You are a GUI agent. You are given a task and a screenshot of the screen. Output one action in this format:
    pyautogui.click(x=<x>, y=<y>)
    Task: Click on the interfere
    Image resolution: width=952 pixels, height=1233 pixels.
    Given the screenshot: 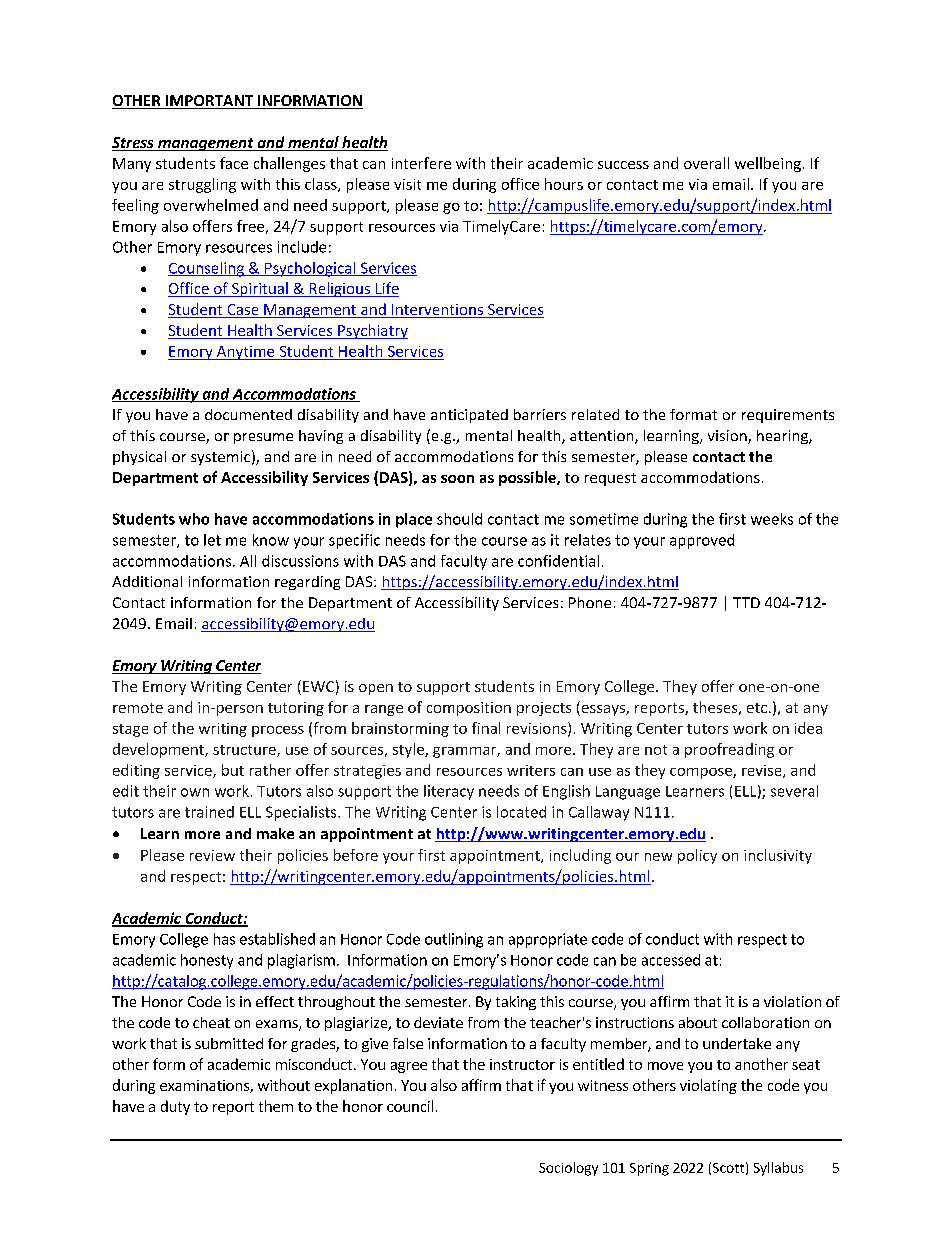 What is the action you would take?
    pyautogui.click(x=421, y=163)
